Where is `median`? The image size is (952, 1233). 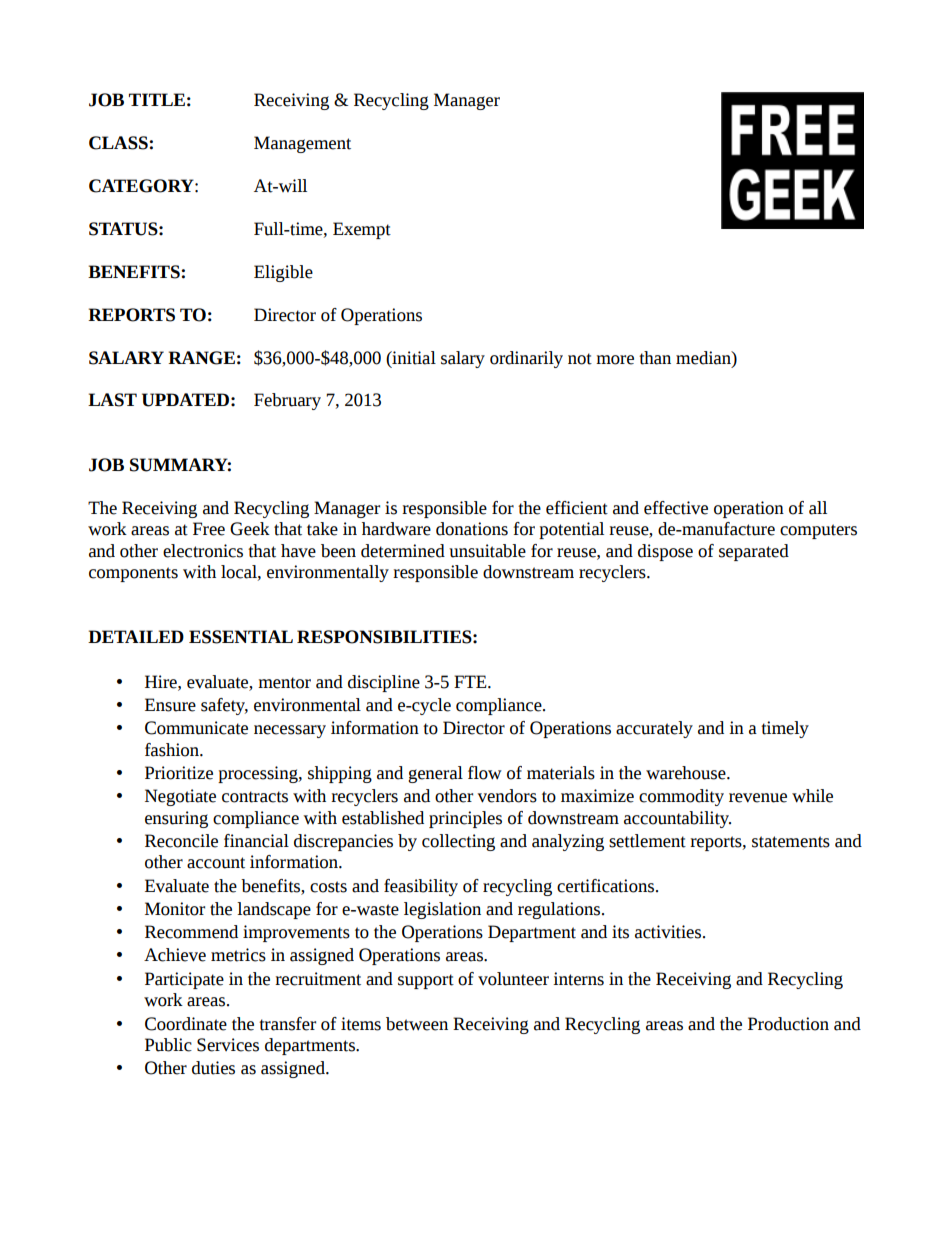
median is located at coordinates (704, 358).
